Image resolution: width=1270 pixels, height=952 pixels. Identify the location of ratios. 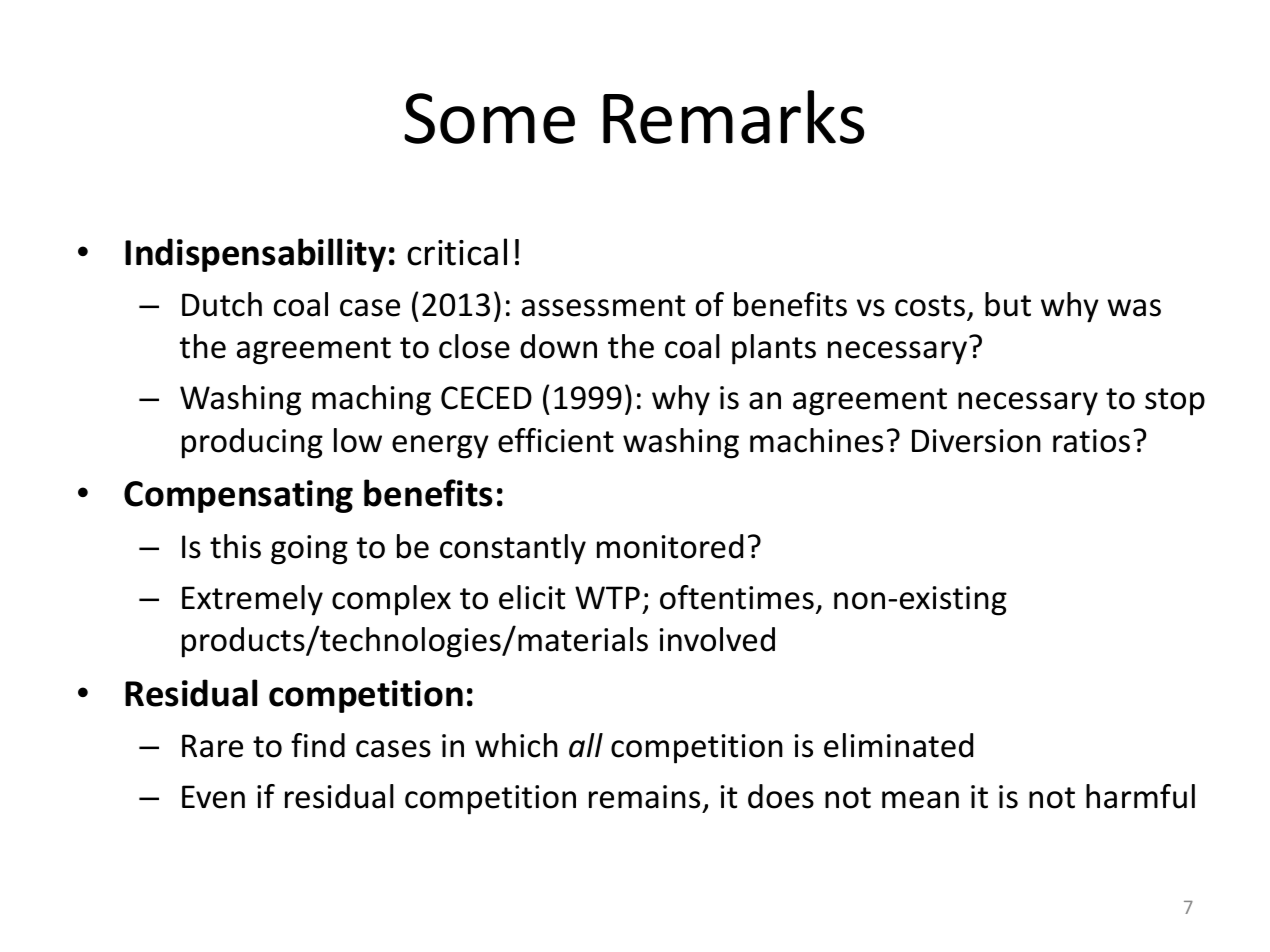
(1091, 441).
